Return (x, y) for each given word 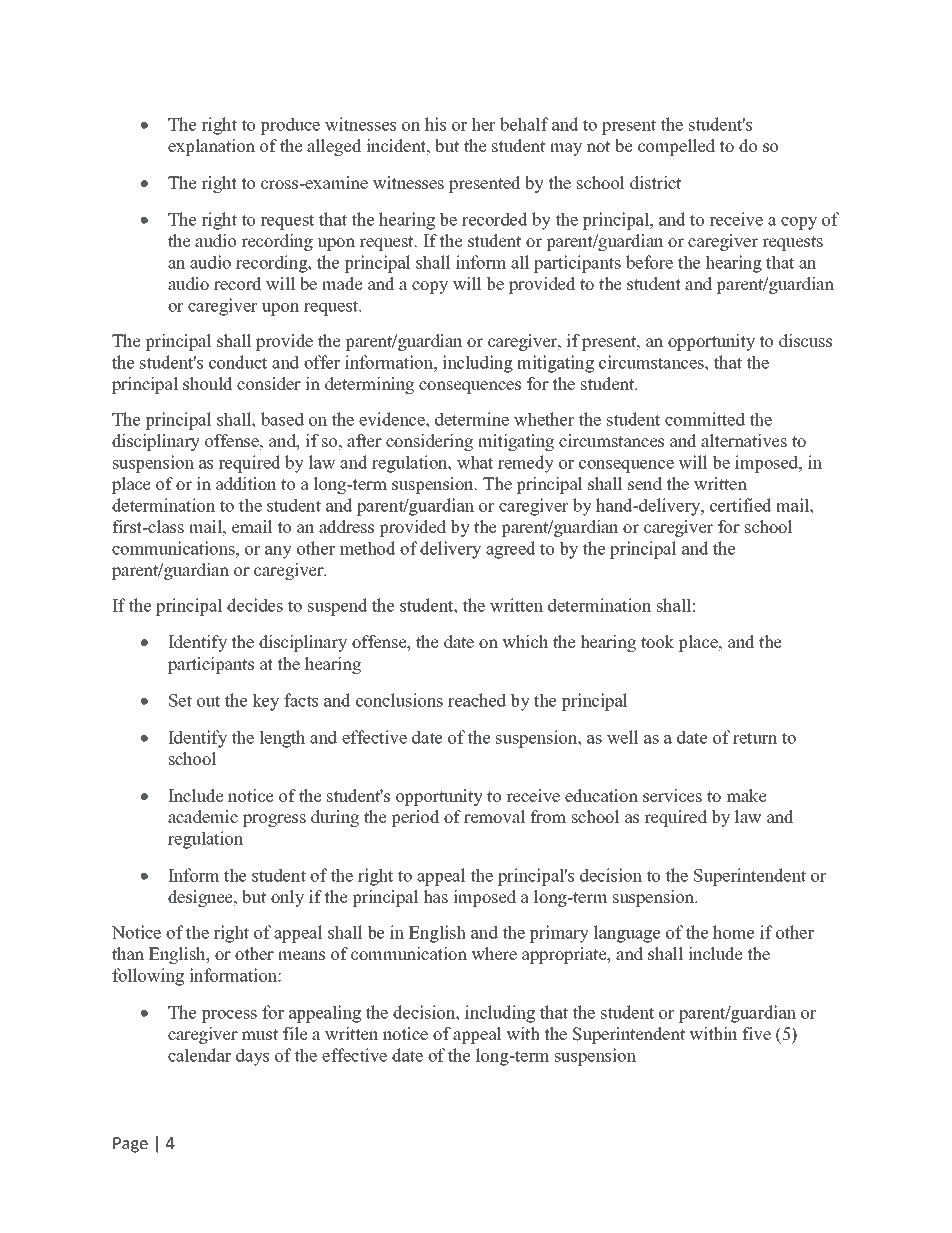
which (525, 642)
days (252, 1057)
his (435, 124)
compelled (676, 147)
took (657, 642)
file (295, 1034)
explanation (211, 147)
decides (255, 605)
